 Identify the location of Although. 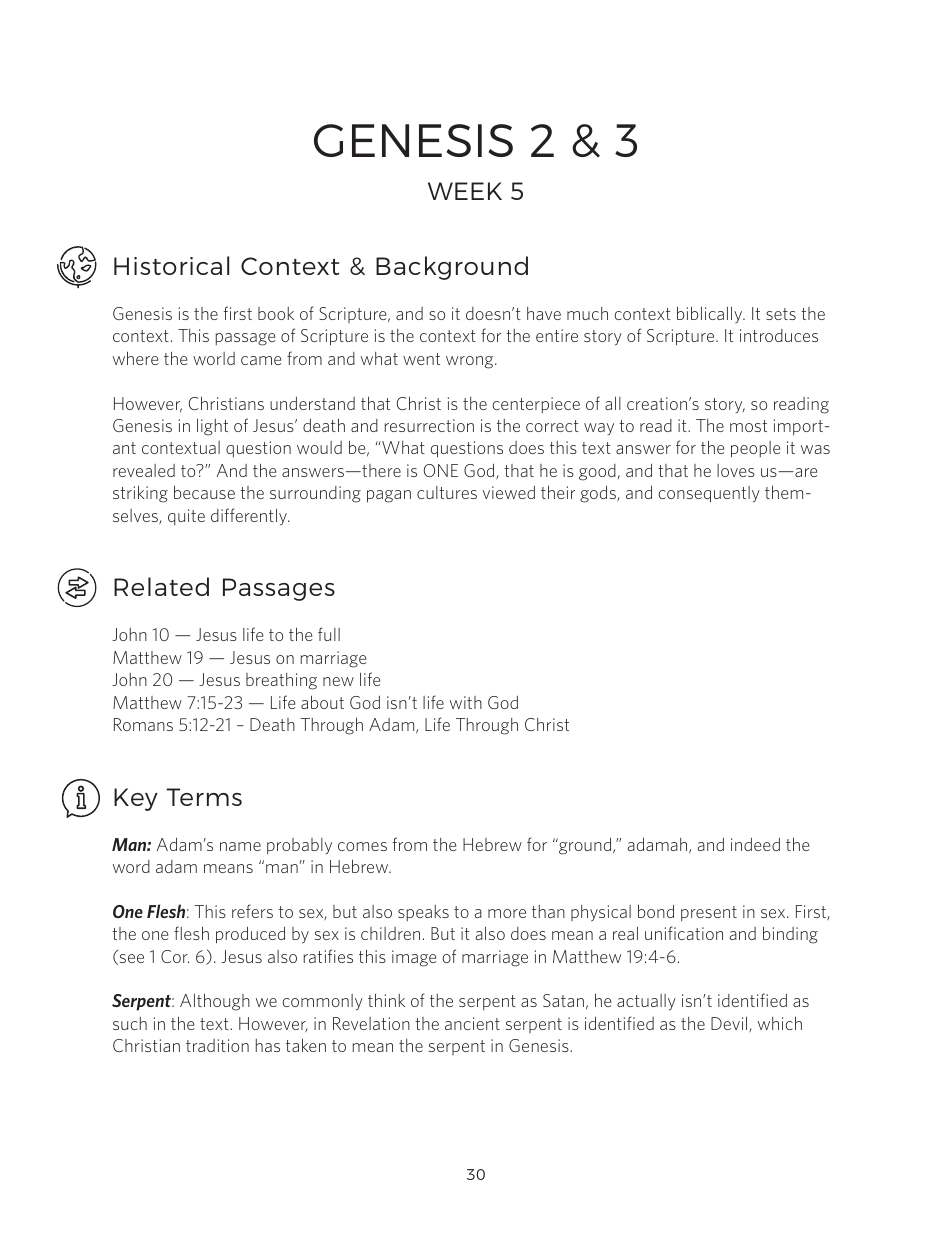
(215, 1002).
